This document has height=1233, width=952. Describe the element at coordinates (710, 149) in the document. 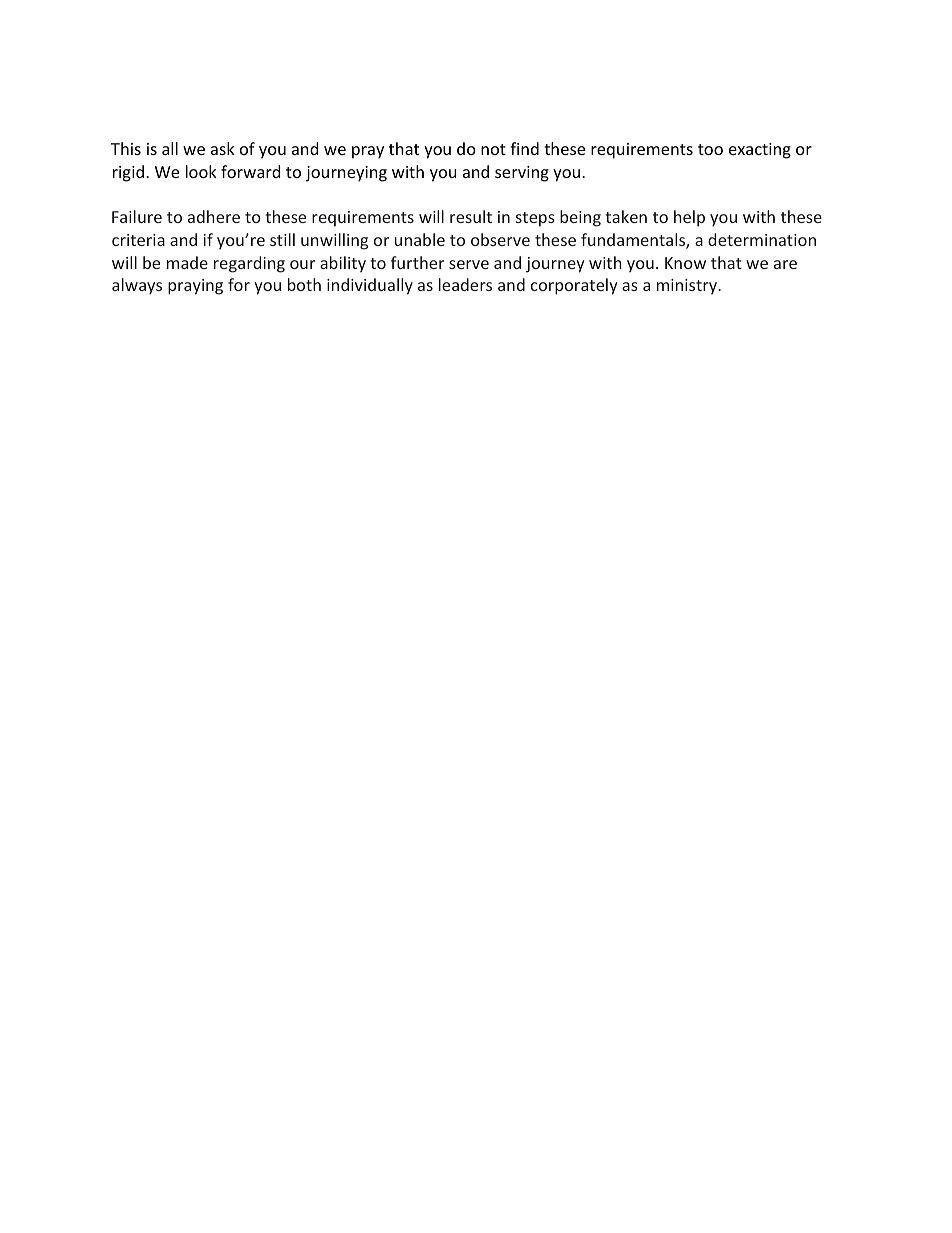

I see `too` at that location.
